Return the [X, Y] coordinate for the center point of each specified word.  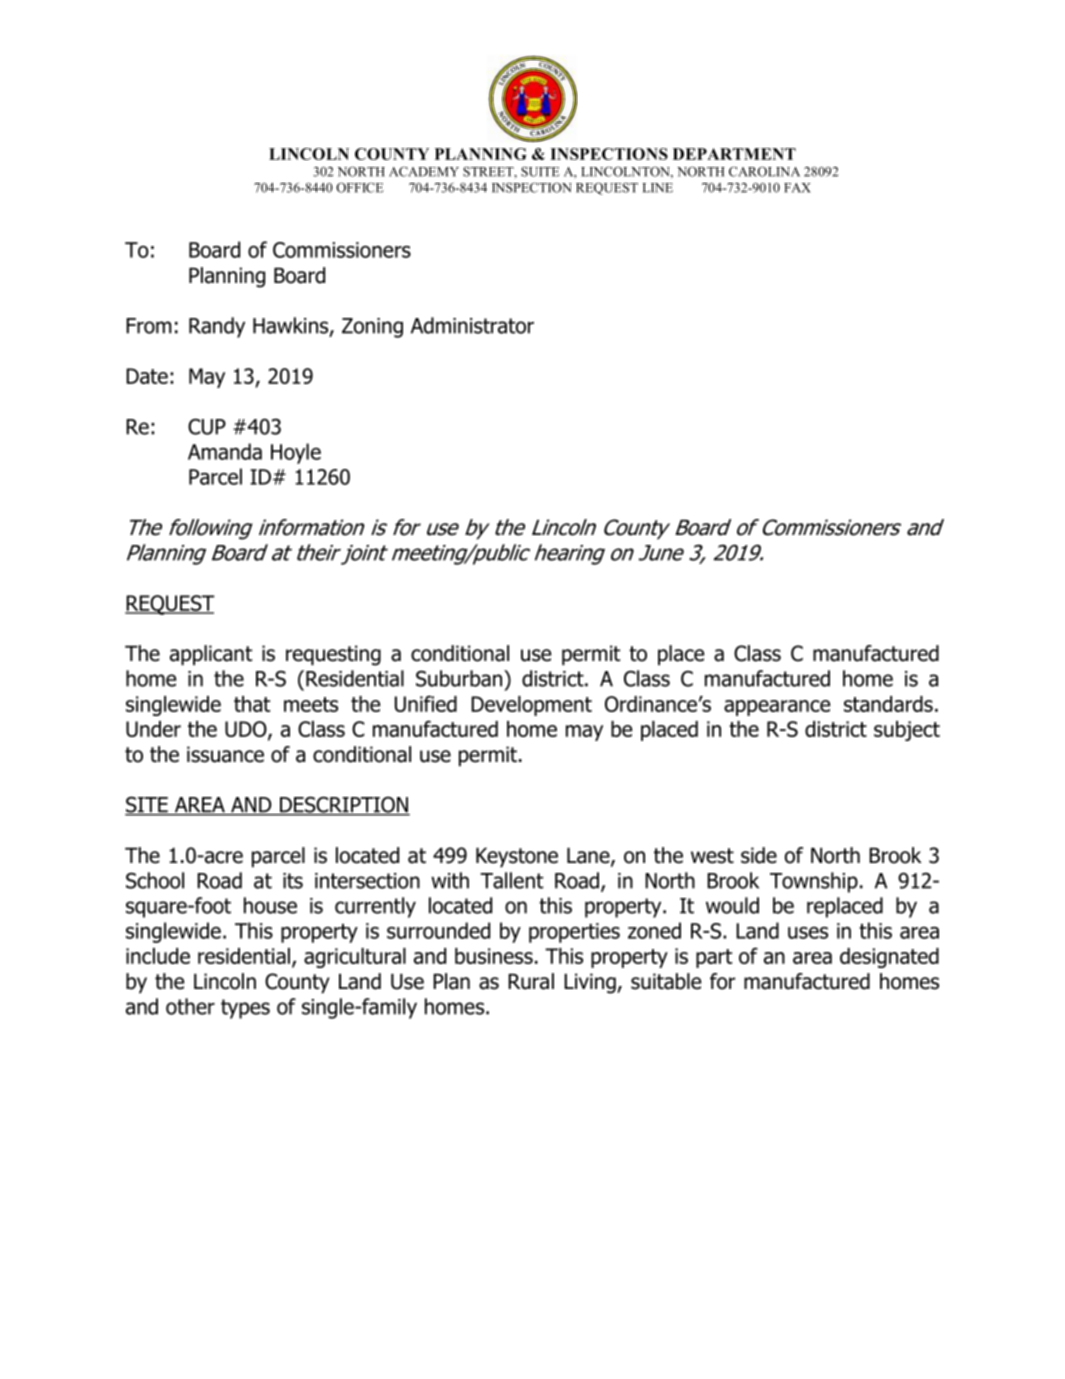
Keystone [517, 858]
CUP [207, 426]
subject [907, 731]
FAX [797, 188]
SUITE [540, 171]
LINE [658, 188]
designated [889, 958]
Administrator [472, 325]
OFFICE [360, 187]
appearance [777, 708]
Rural [531, 981]
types [245, 1009]
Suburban [459, 678]
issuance [225, 754]
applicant [211, 655]
